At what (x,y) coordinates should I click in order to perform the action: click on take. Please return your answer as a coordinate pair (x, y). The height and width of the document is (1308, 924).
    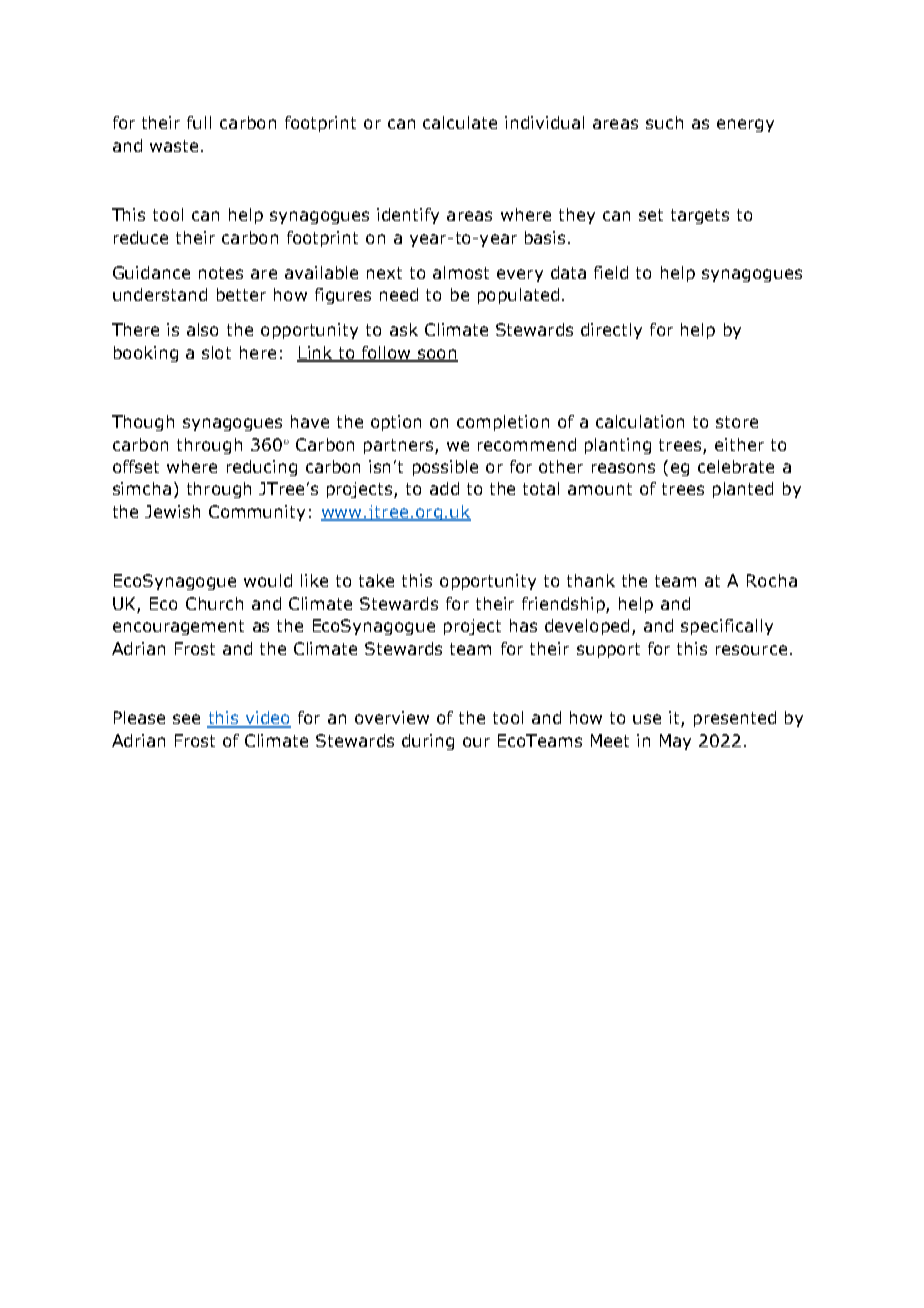
    Looking at the image, I should click on (376, 580).
